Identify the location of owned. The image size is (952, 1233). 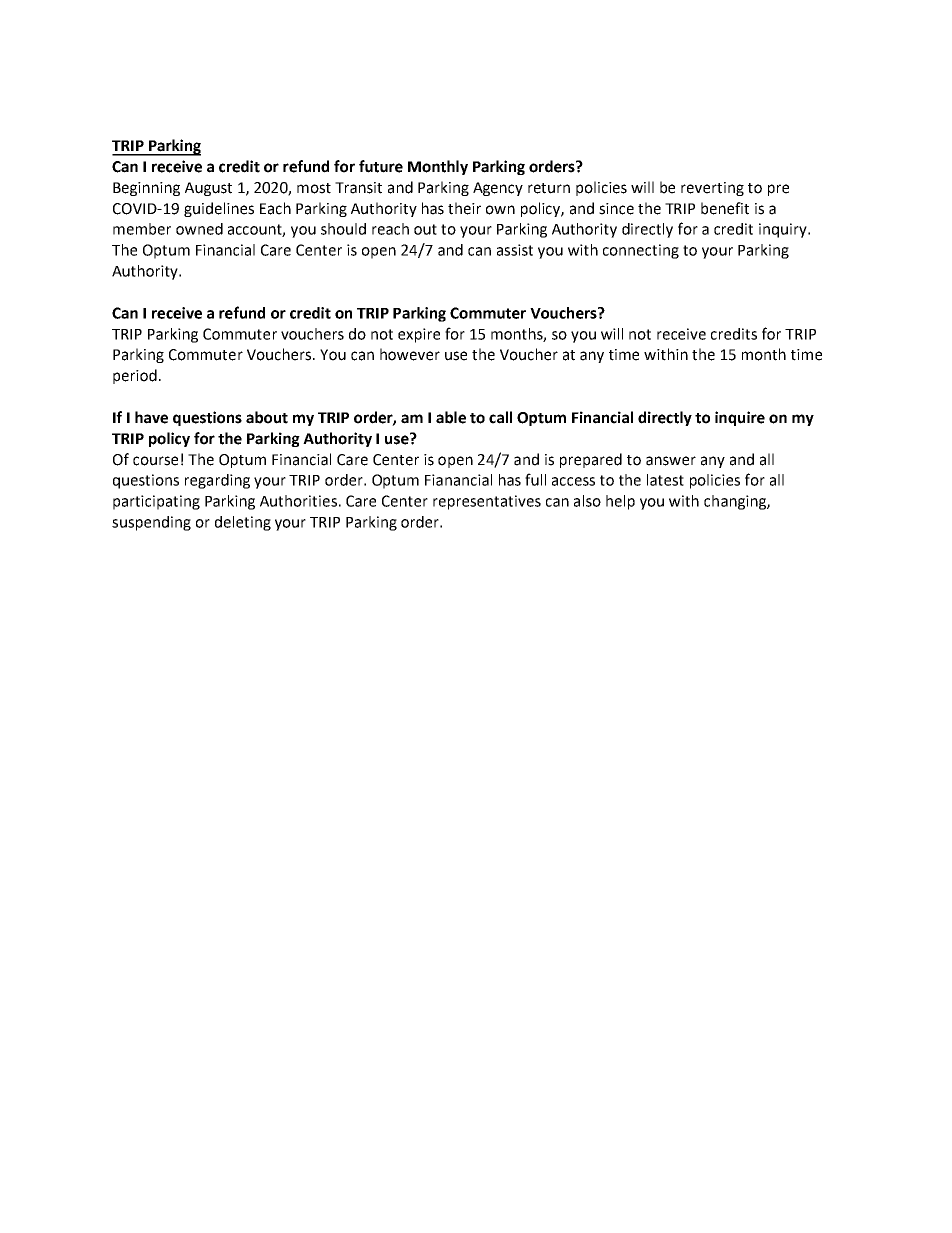
(199, 229).
